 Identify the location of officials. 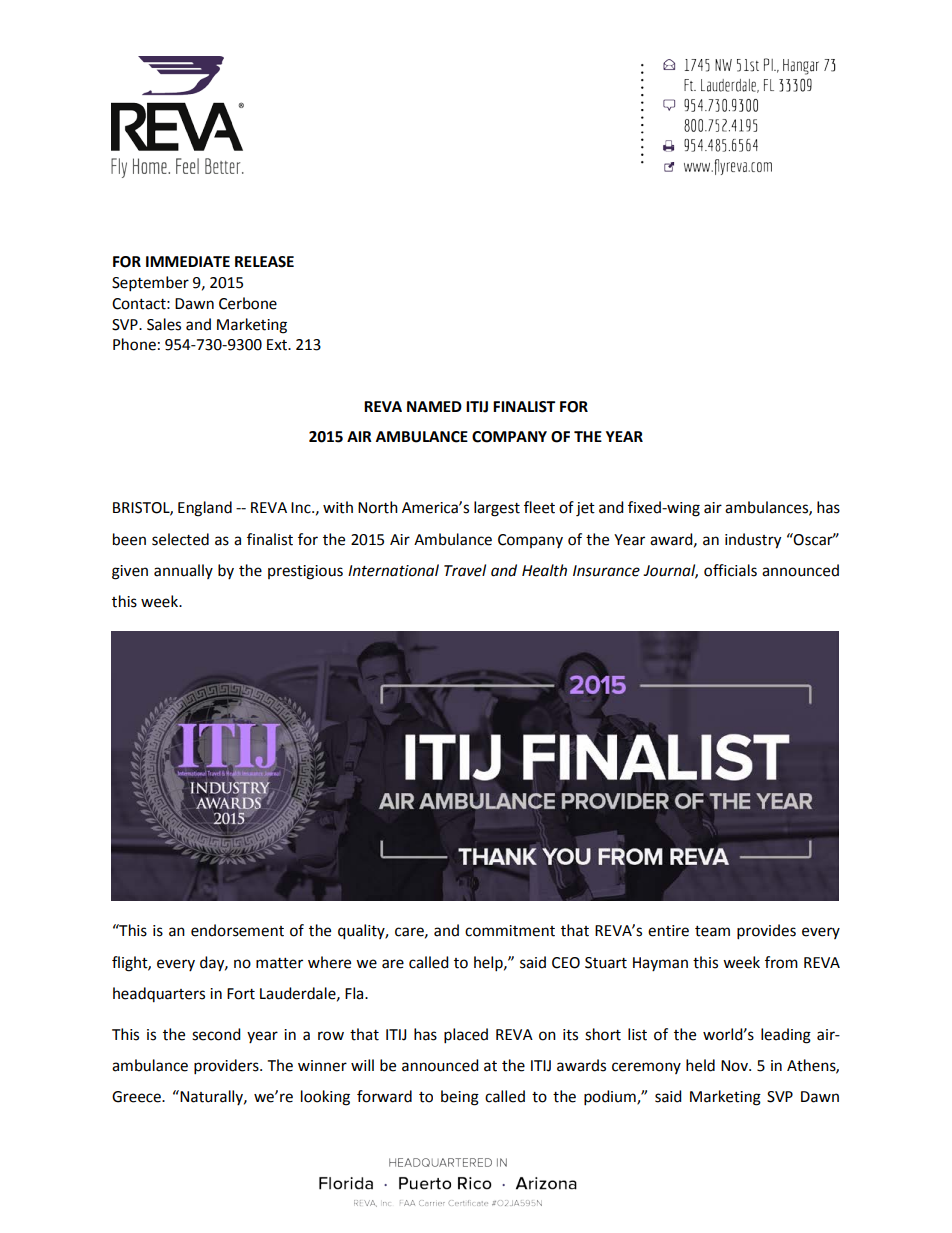
(730, 570).
